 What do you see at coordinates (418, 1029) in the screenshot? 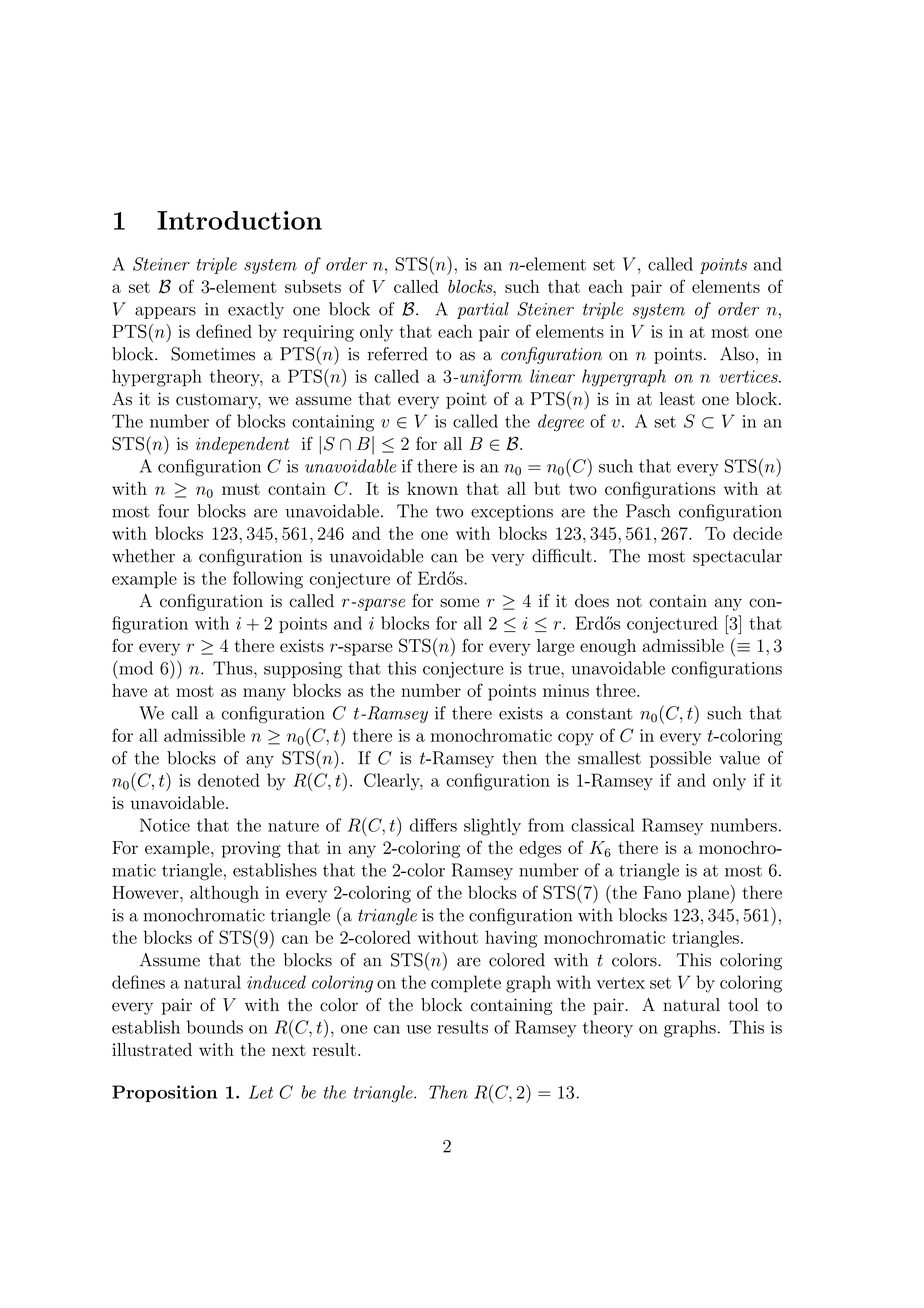
I see `use` at bounding box center [418, 1029].
